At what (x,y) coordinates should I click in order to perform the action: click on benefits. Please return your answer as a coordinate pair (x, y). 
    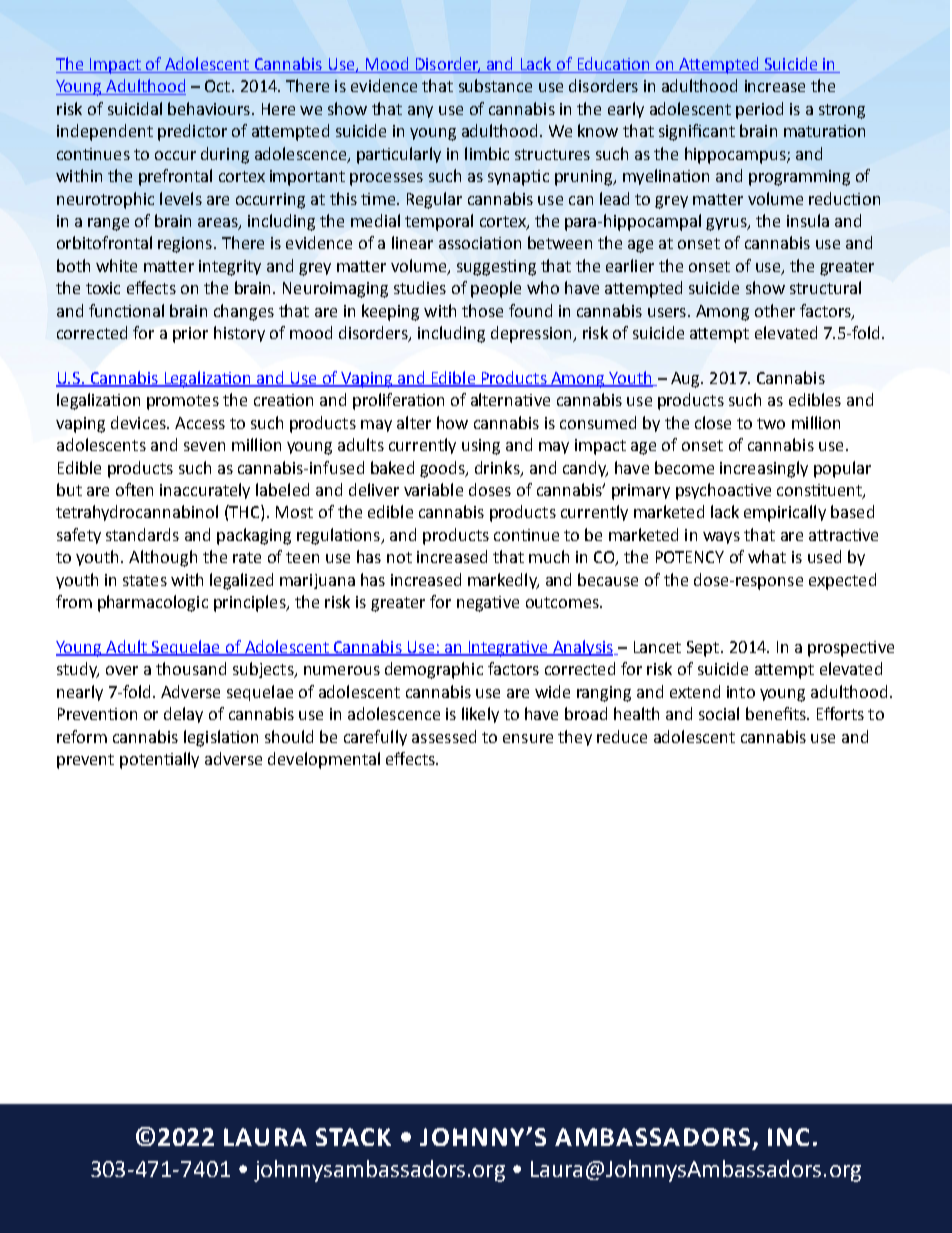
    Looking at the image, I should click on (777, 713).
